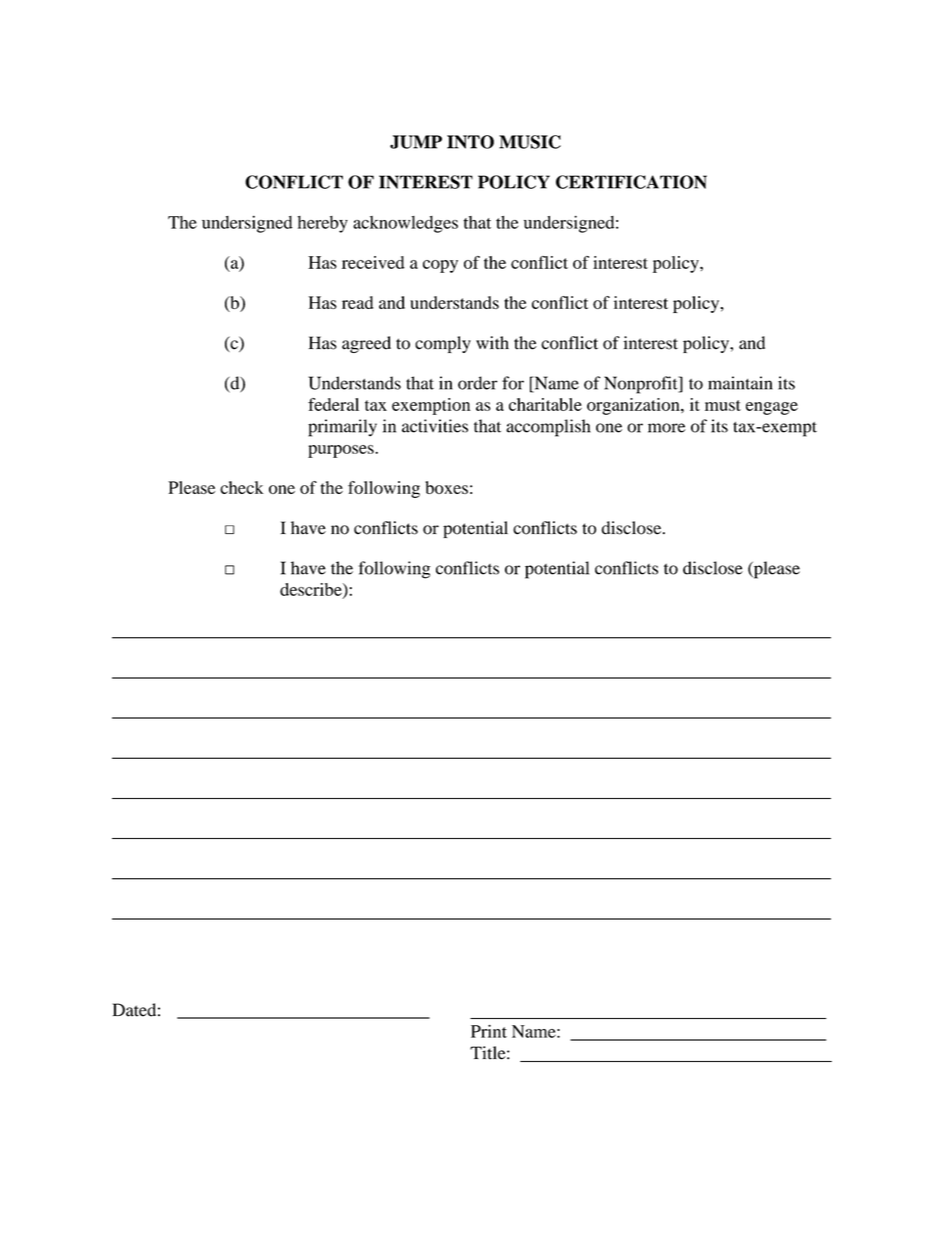  What do you see at coordinates (530, 142) in the page?
I see `MUSIC` at bounding box center [530, 142].
